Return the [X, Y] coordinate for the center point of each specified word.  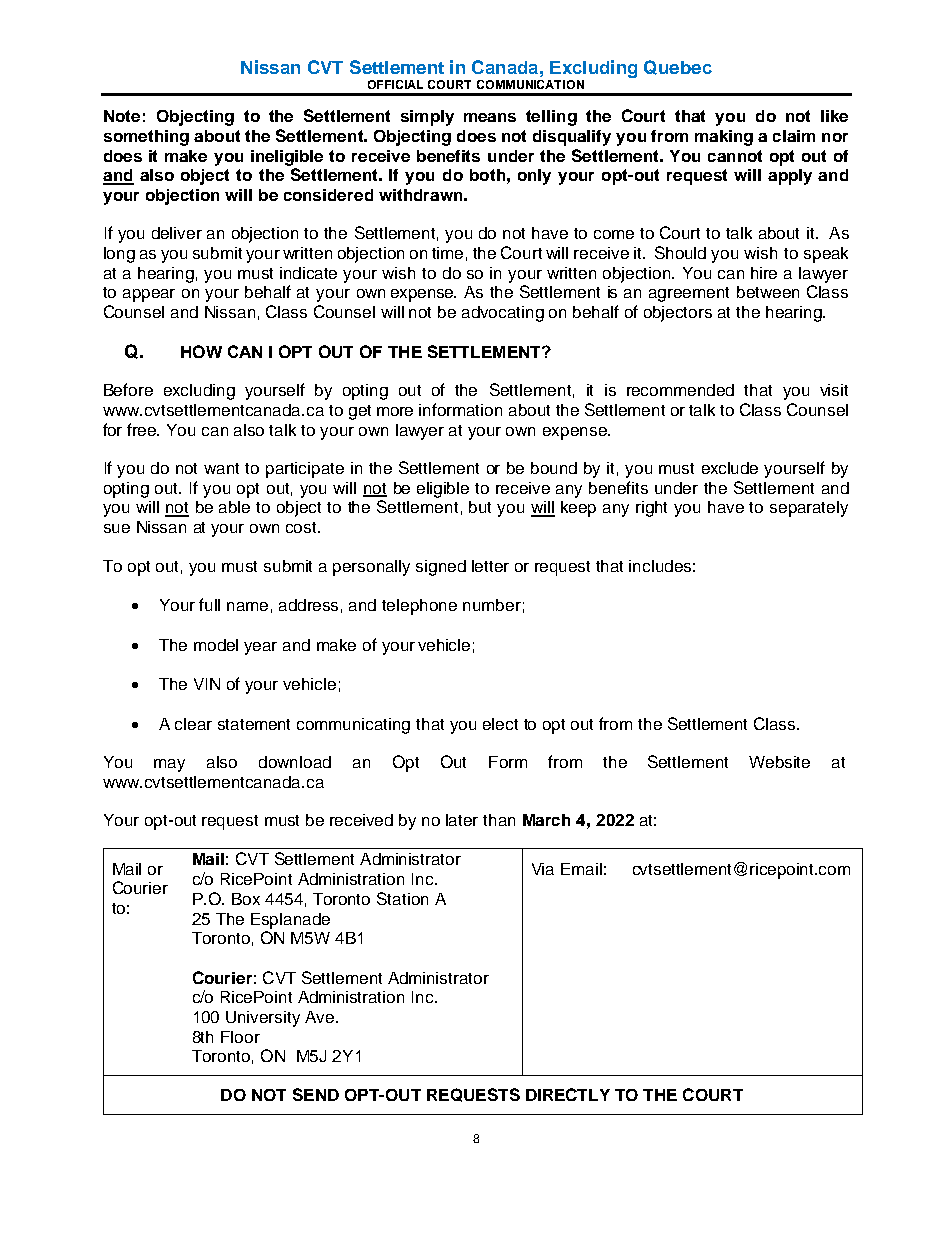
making [724, 138]
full [209, 604]
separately [809, 509]
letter [490, 566]
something [146, 138]
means [490, 117]
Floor [240, 1037]
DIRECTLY [568, 1094]
